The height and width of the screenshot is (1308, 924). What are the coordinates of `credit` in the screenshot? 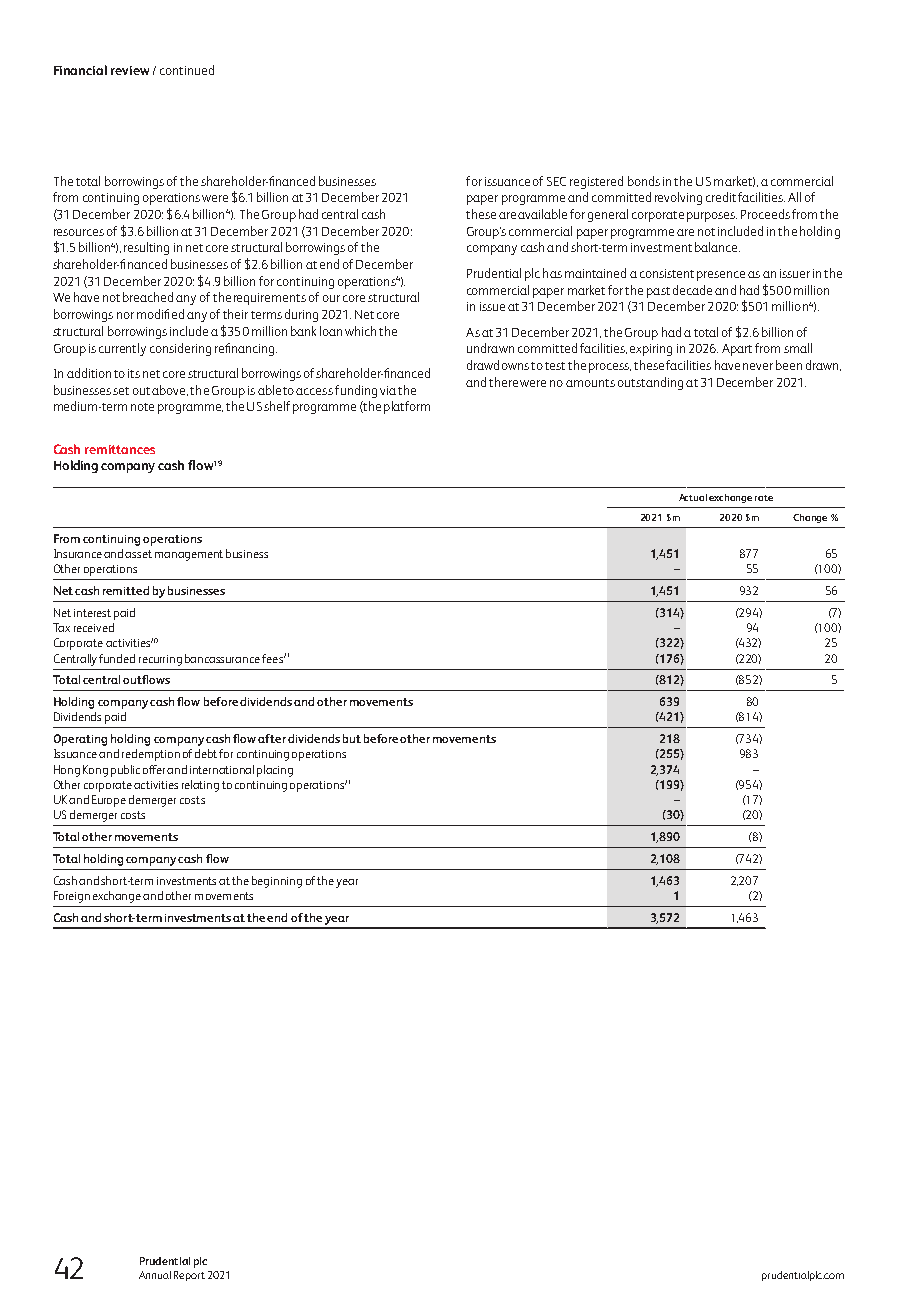 It's located at (721, 197).
